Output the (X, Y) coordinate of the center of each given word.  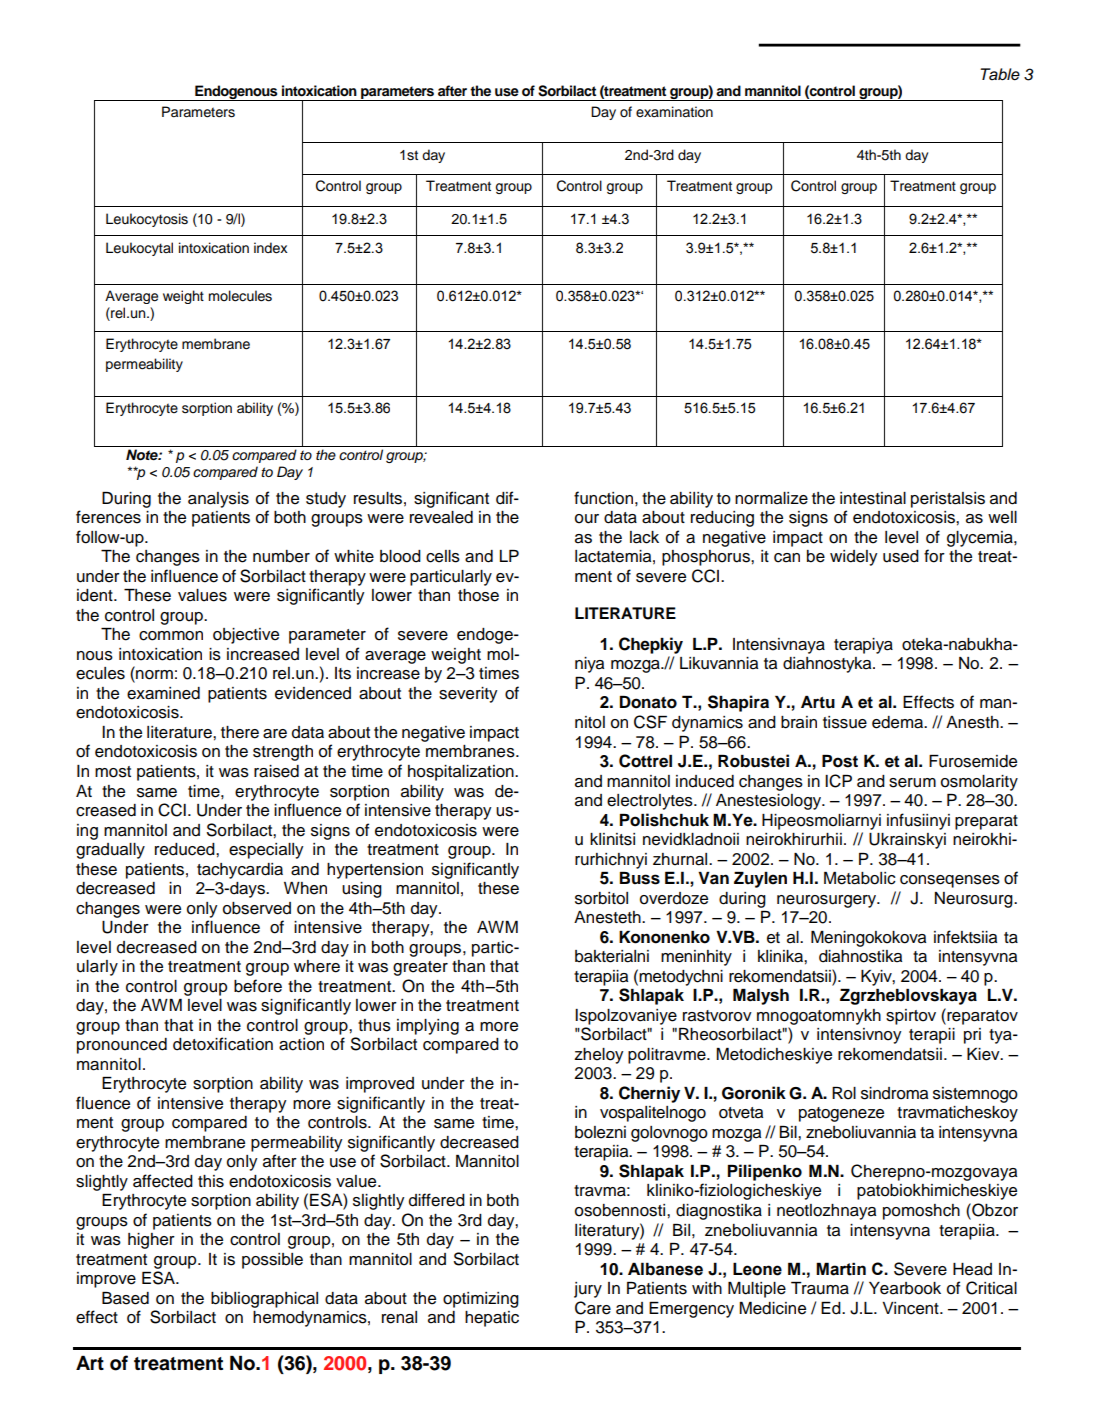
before (258, 986)
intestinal (873, 498)
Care (593, 1308)
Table (1000, 74)
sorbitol (601, 898)
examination (674, 112)
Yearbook (905, 1288)
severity (468, 695)
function (603, 498)
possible (272, 1261)
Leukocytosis (147, 220)
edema (898, 722)
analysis (218, 500)
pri (972, 1036)
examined (163, 693)
